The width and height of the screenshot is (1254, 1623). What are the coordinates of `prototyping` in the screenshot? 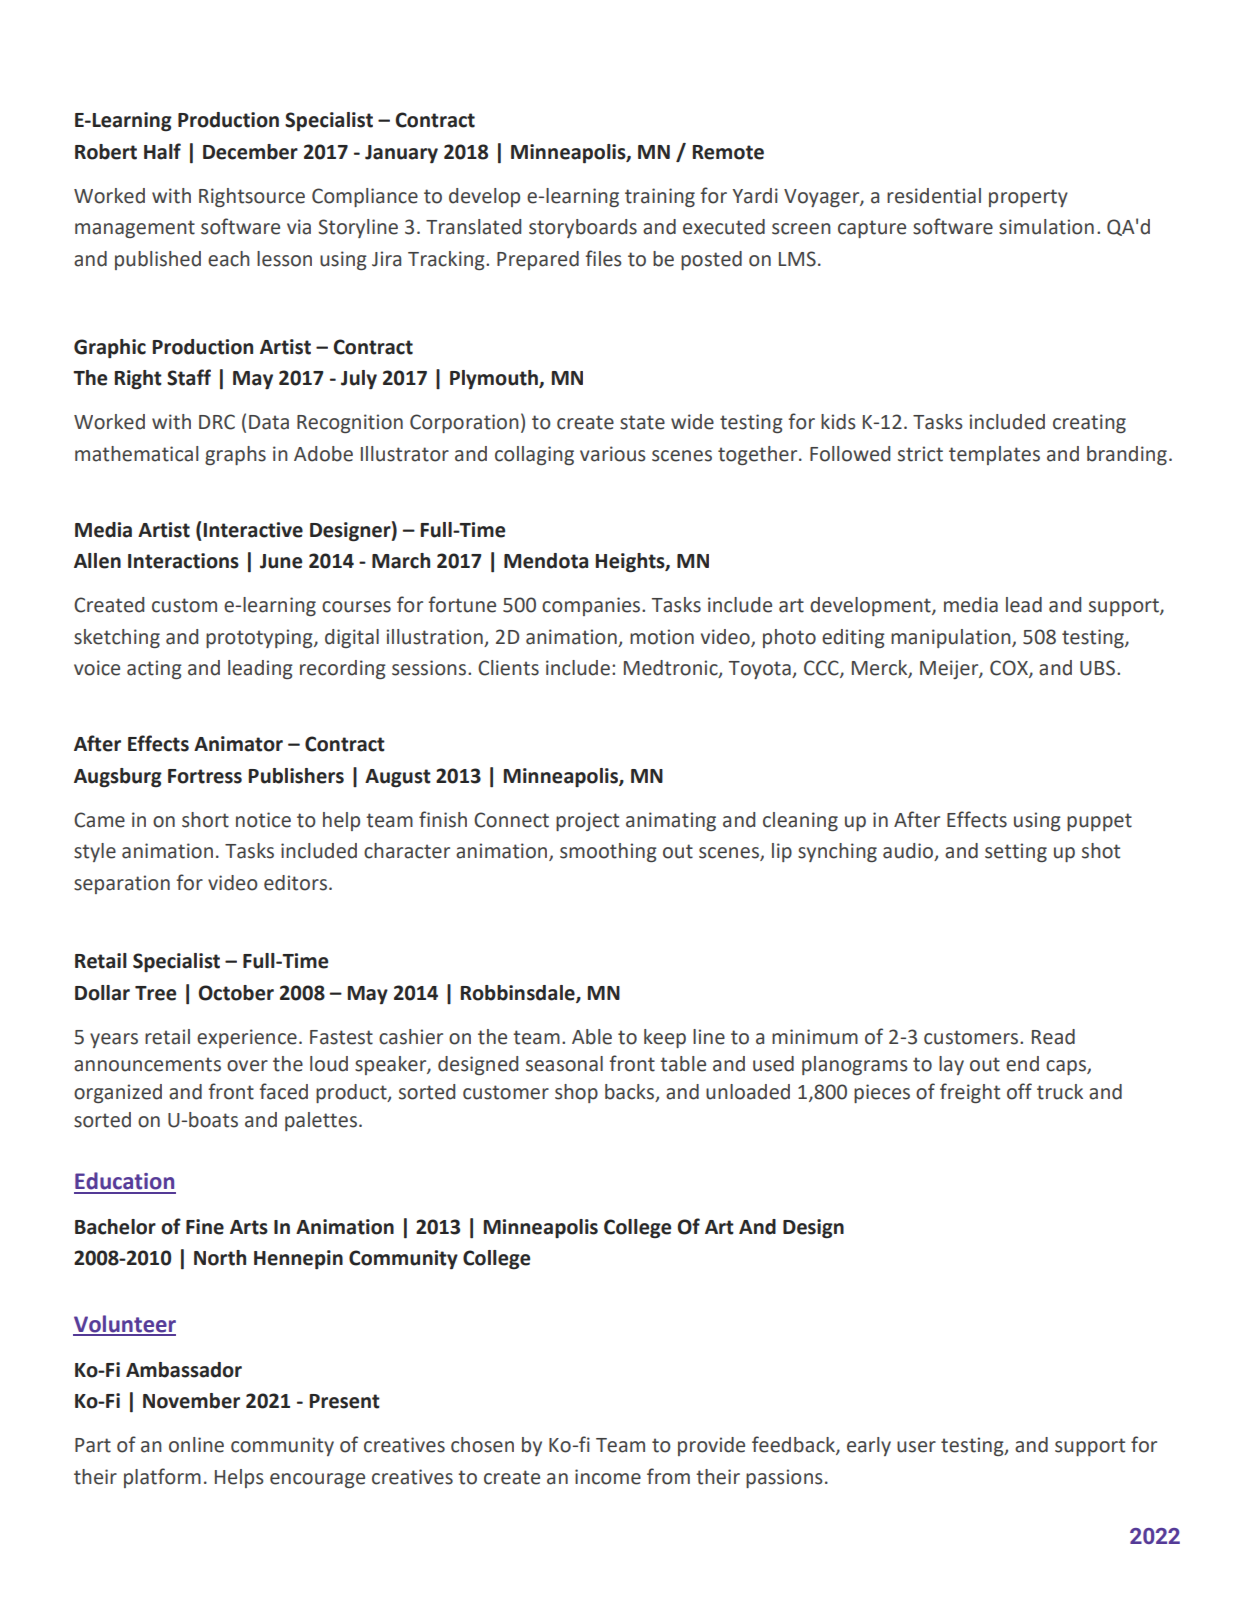 It's located at (260, 638).
